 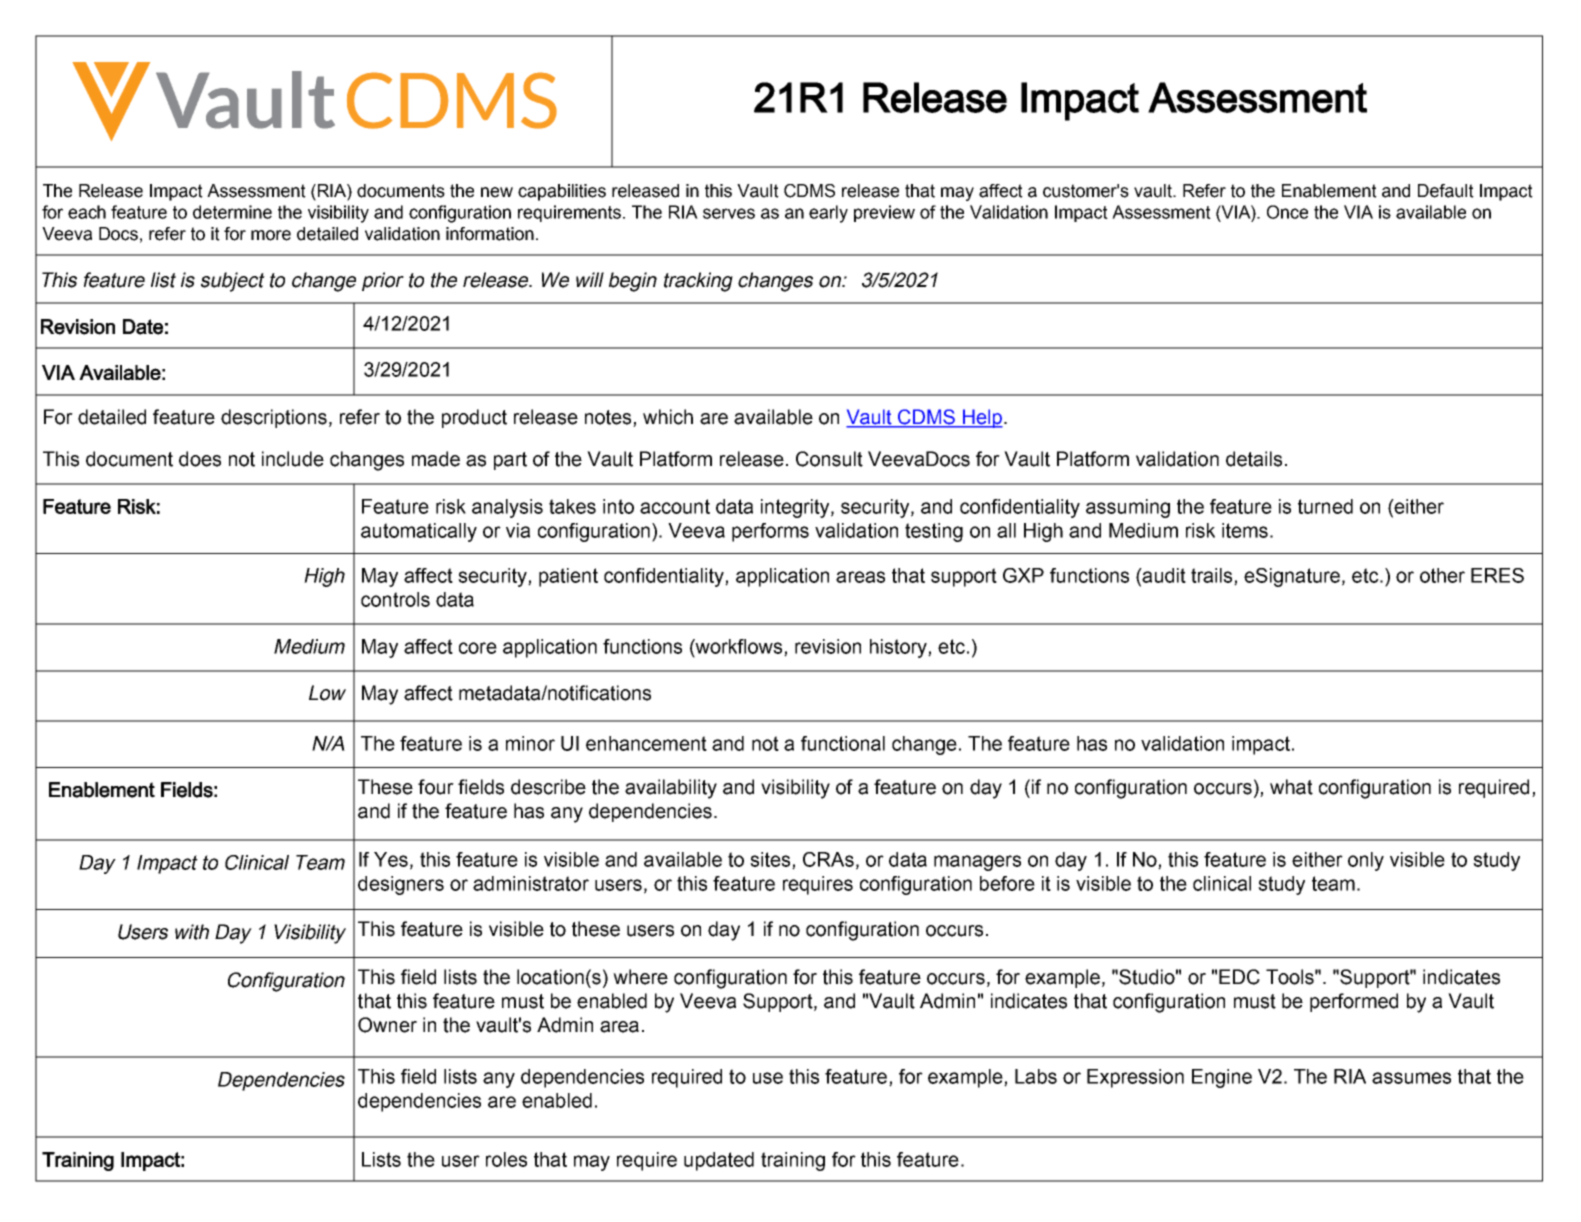 I want to click on history, so click(x=899, y=648).
